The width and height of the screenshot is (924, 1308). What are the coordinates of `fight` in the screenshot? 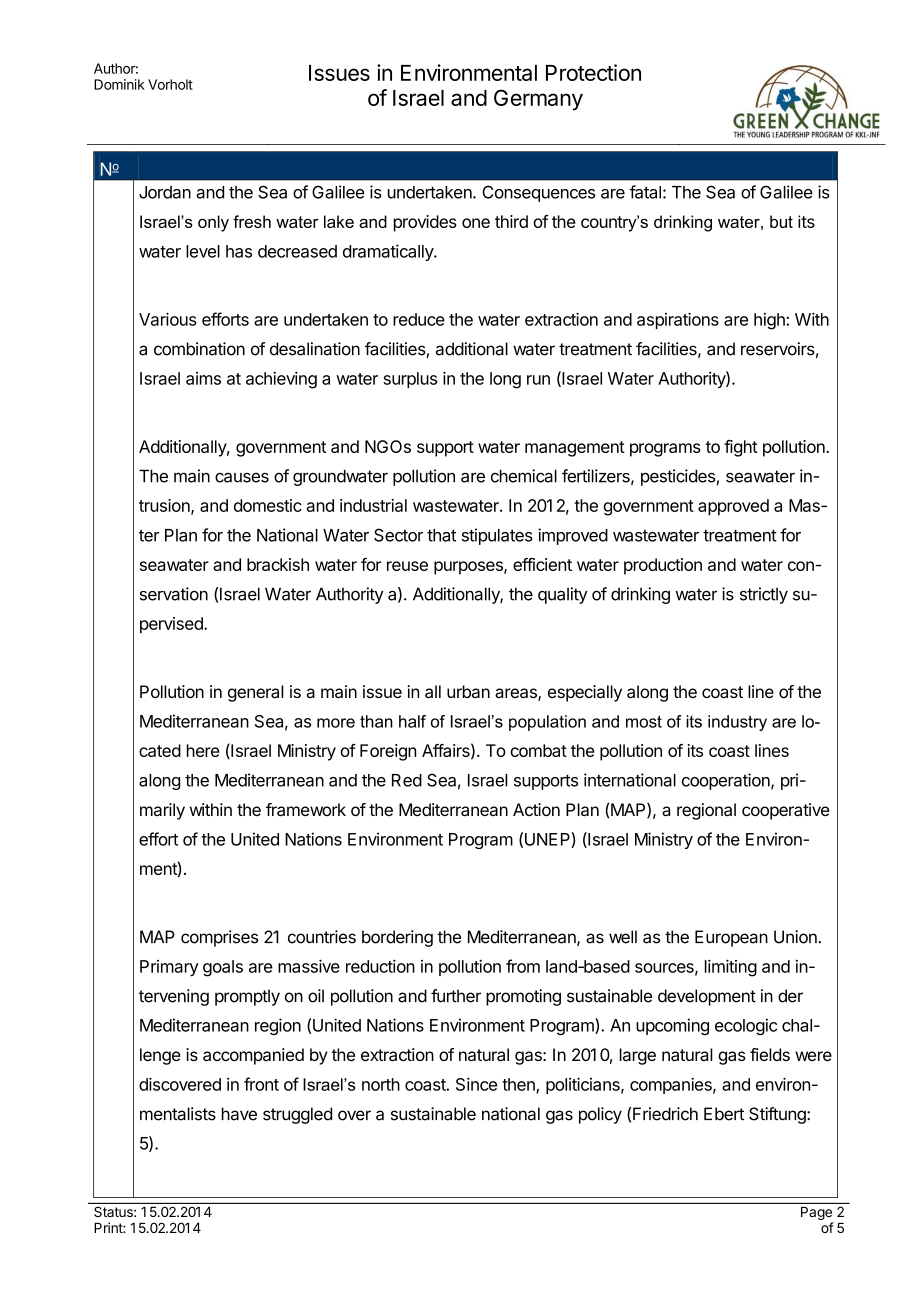 It's located at (741, 448).
